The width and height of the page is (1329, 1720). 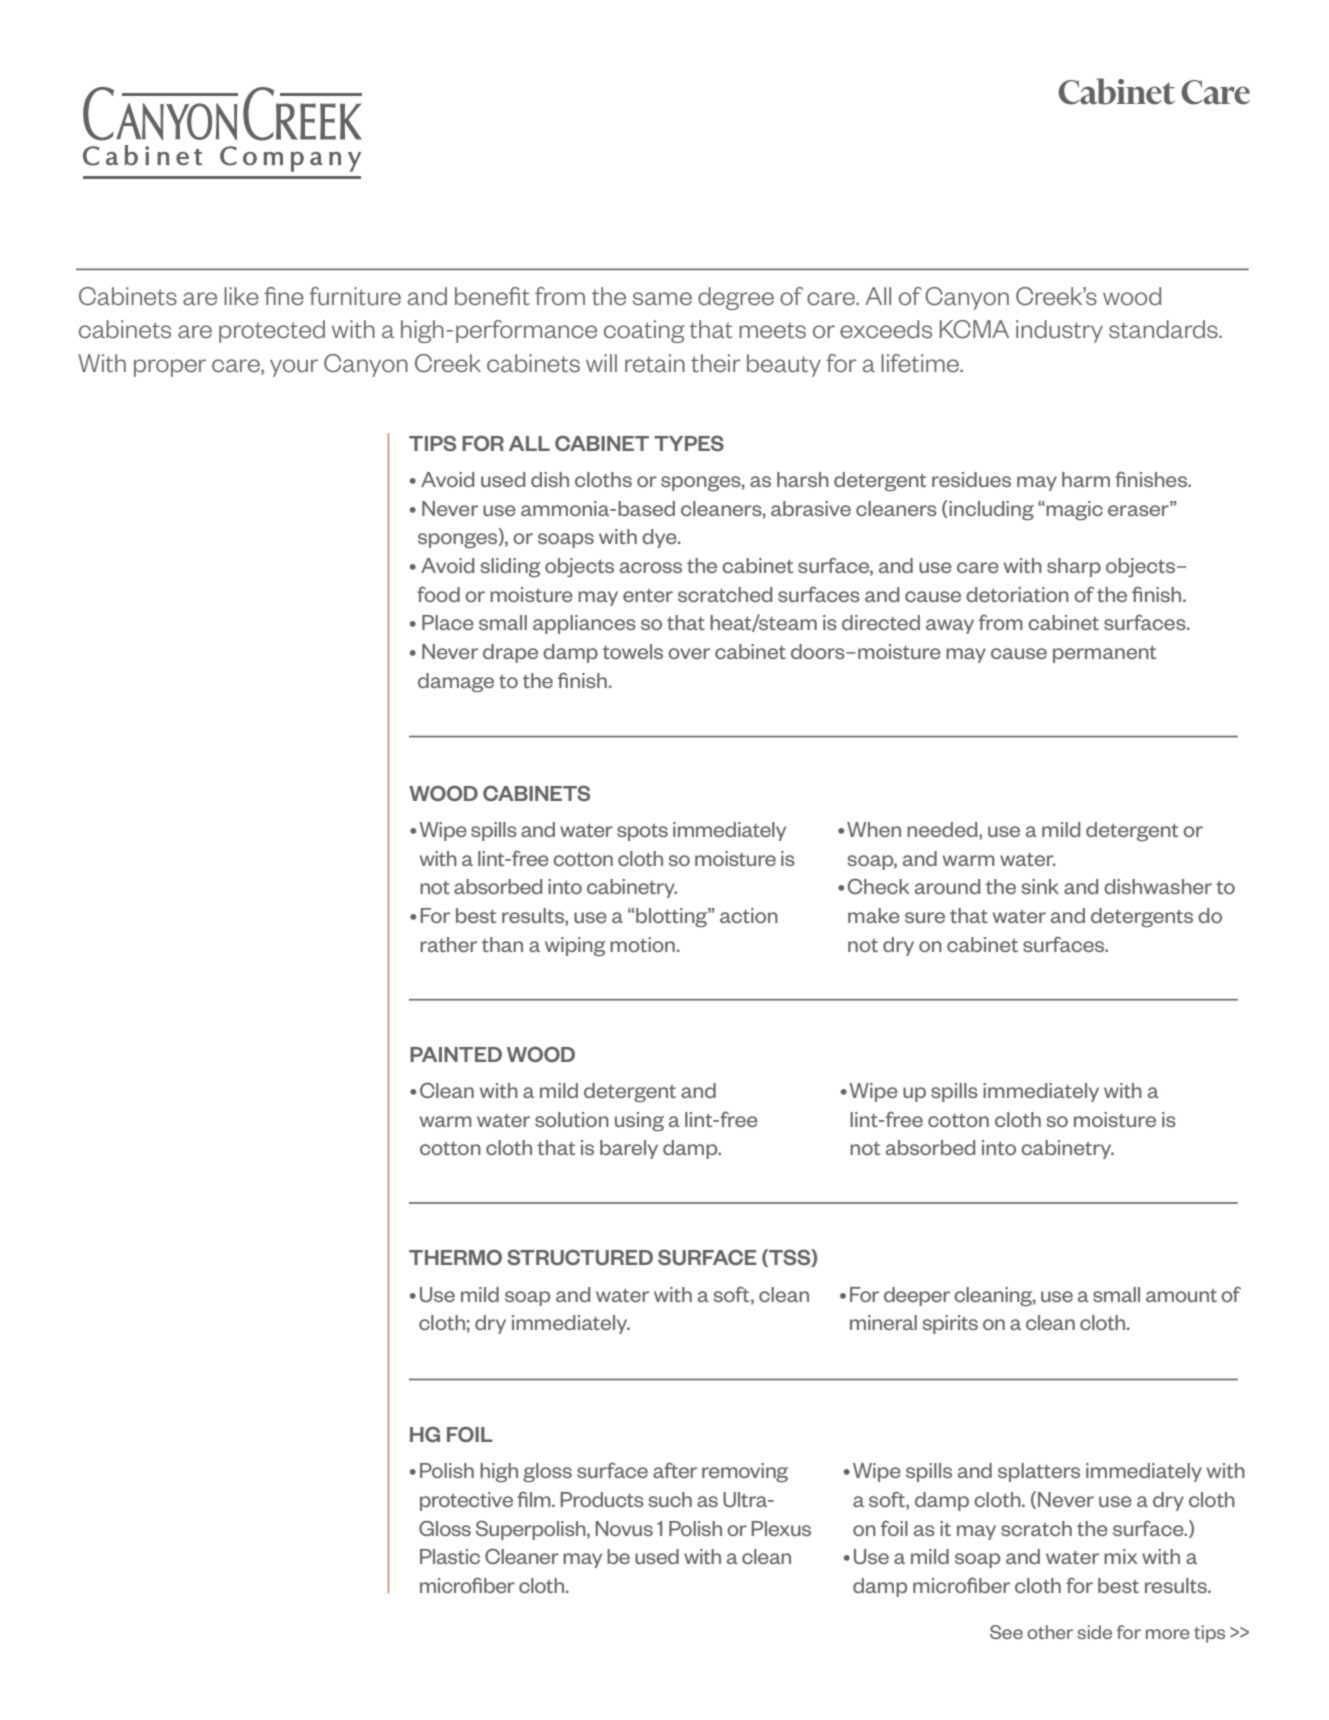 What do you see at coordinates (644, 331) in the page?
I see `coating` at bounding box center [644, 331].
